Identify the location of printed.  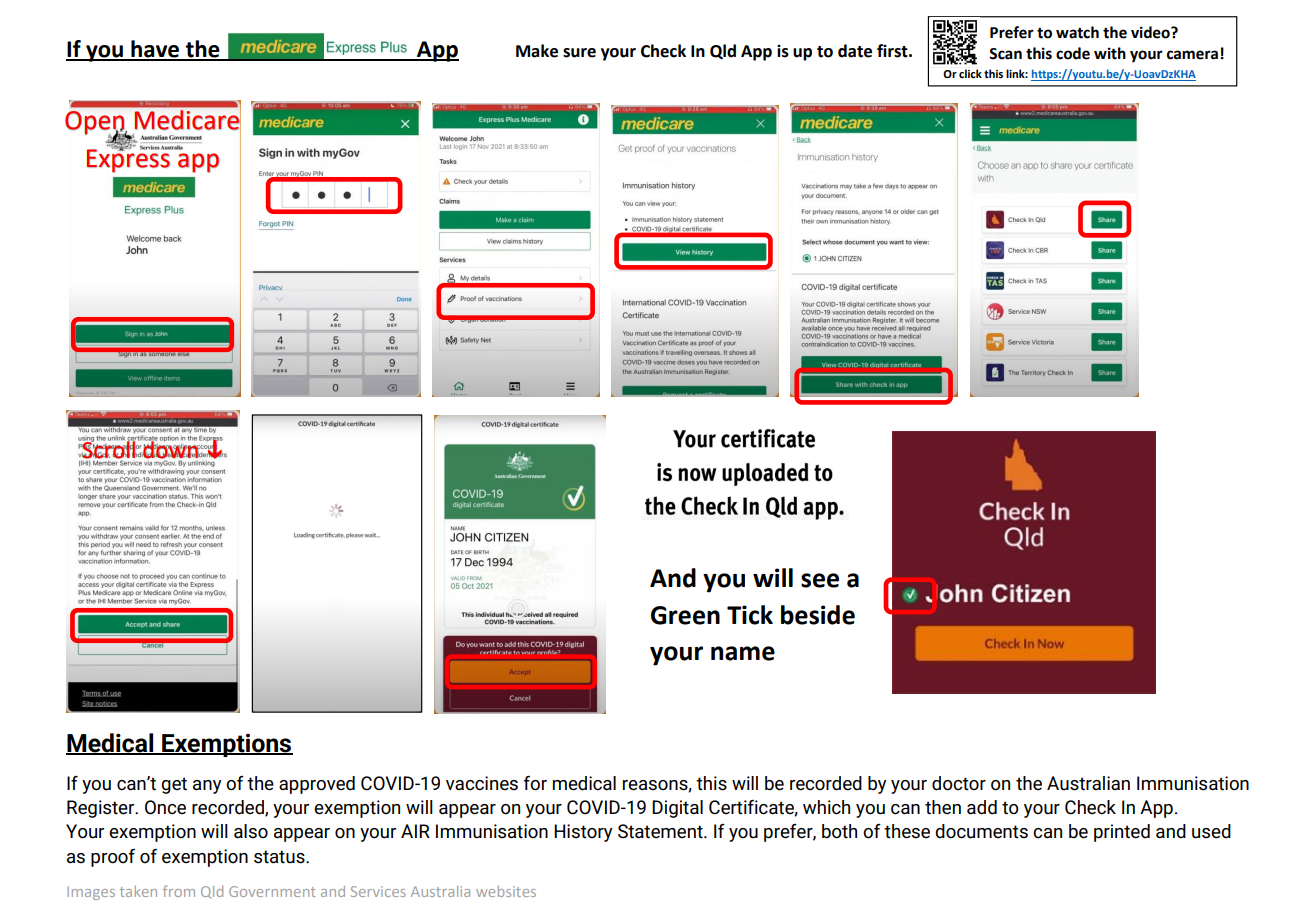
(1122, 833).
